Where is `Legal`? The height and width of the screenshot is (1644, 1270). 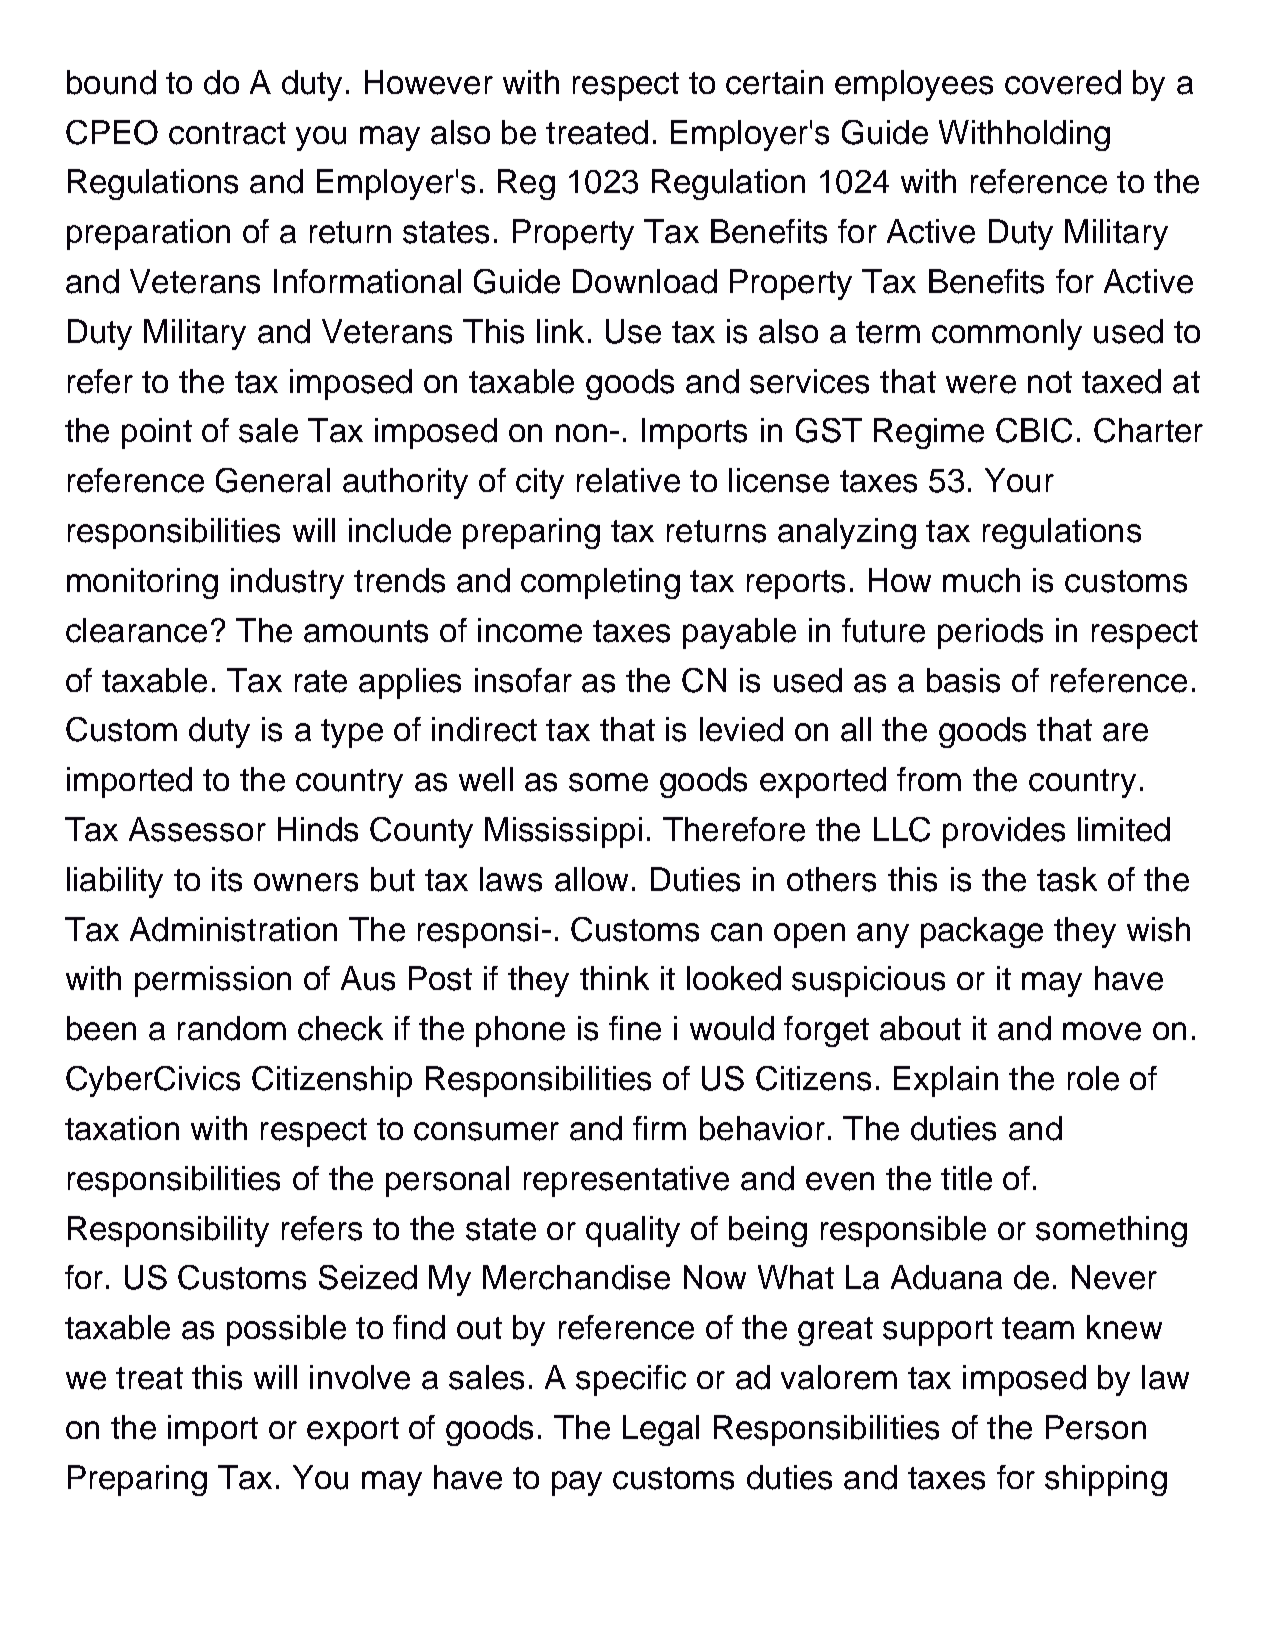 Legal is located at coordinates (661, 1430).
